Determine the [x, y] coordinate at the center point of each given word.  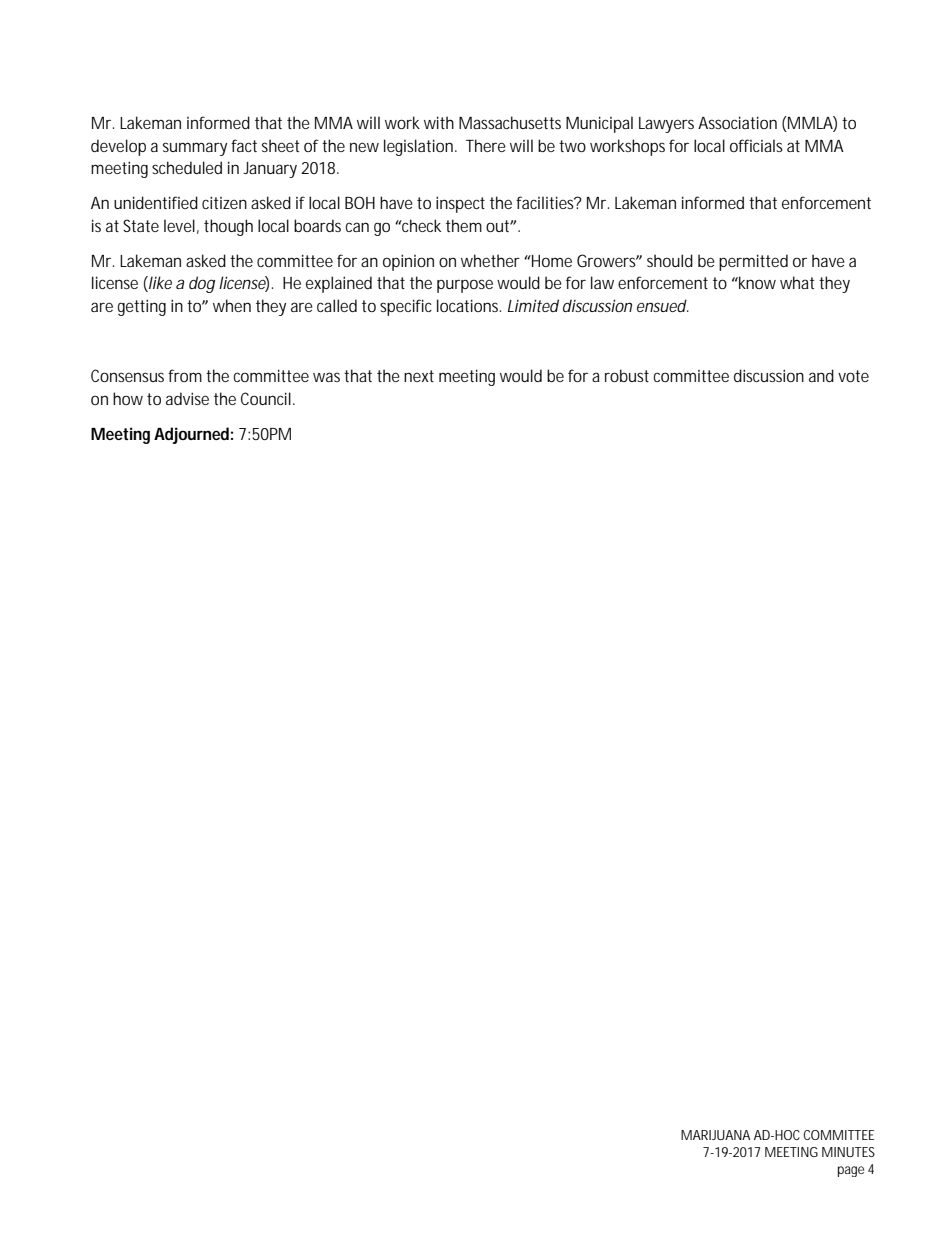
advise [187, 398]
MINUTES [848, 1152]
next [419, 376]
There [486, 145]
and [821, 375]
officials [756, 145]
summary [195, 149]
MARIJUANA [715, 1135]
